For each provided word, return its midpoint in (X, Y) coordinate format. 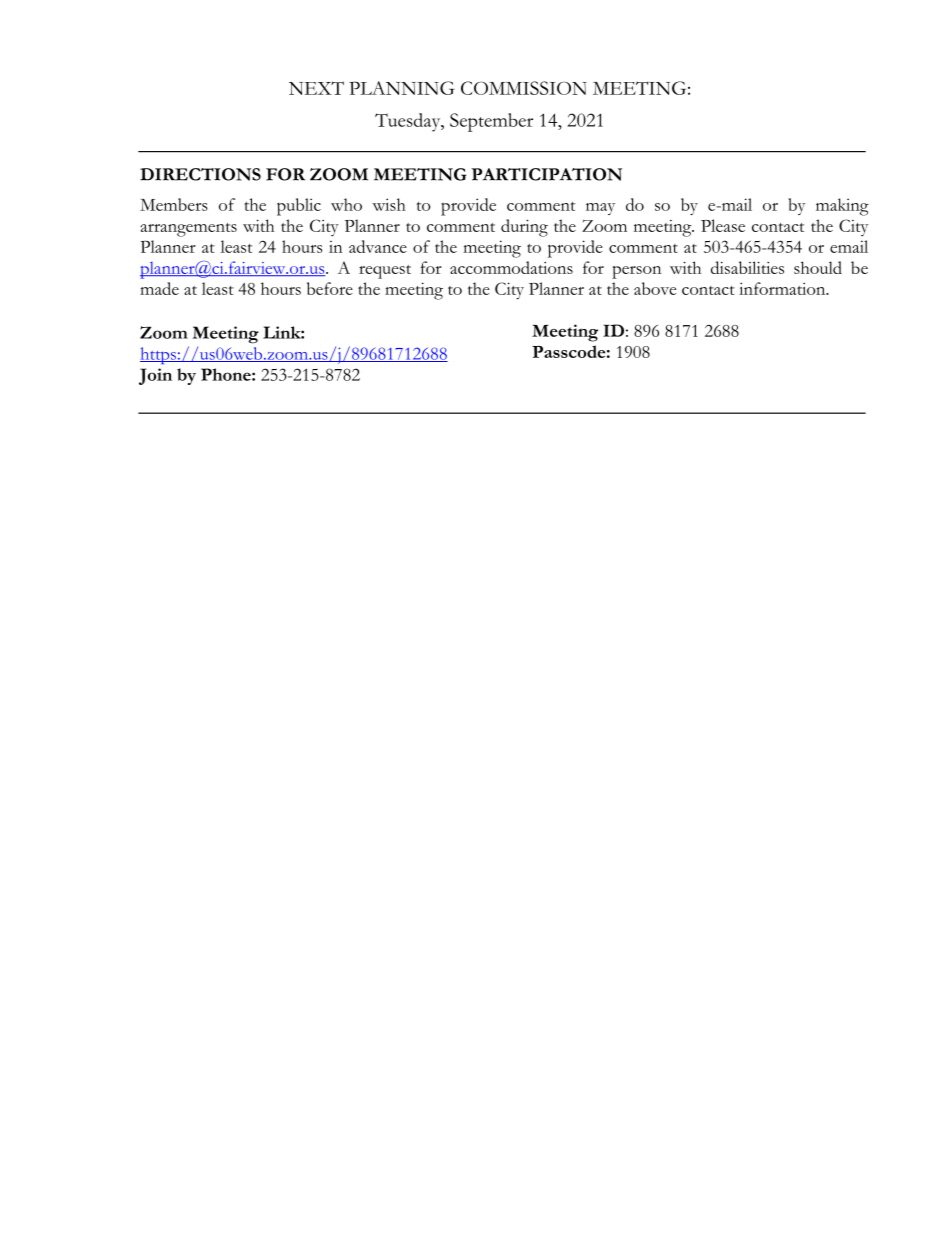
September (491, 122)
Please (723, 225)
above (655, 288)
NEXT (316, 88)
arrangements (189, 230)
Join (155, 376)
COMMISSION (524, 88)
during (524, 228)
